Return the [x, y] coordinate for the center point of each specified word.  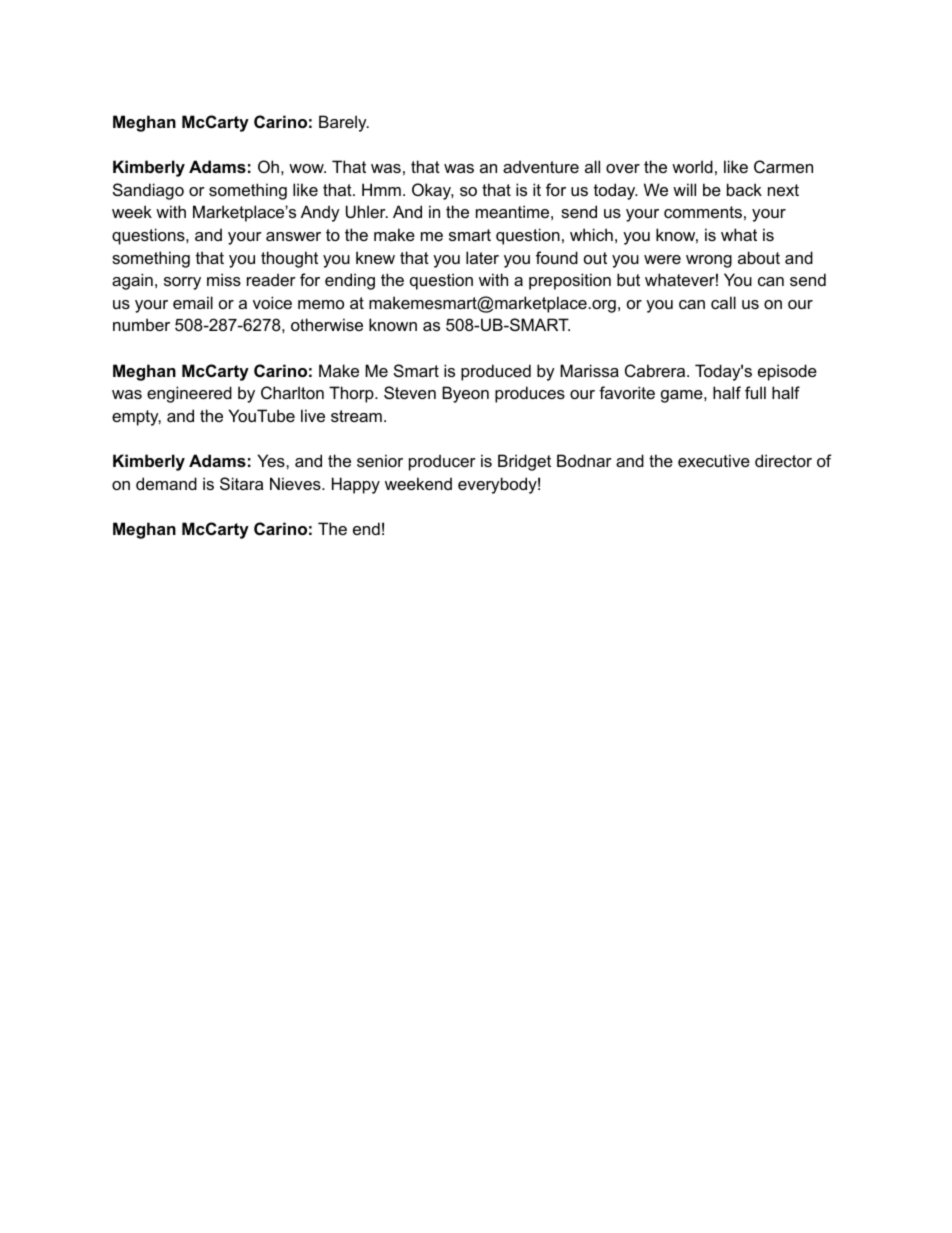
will [684, 189]
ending [350, 281]
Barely [344, 123]
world [692, 166]
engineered [189, 394]
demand [166, 483]
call [723, 302]
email [193, 302]
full [755, 392]
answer [293, 236]
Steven [410, 392]
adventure [541, 166]
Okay [433, 191]
